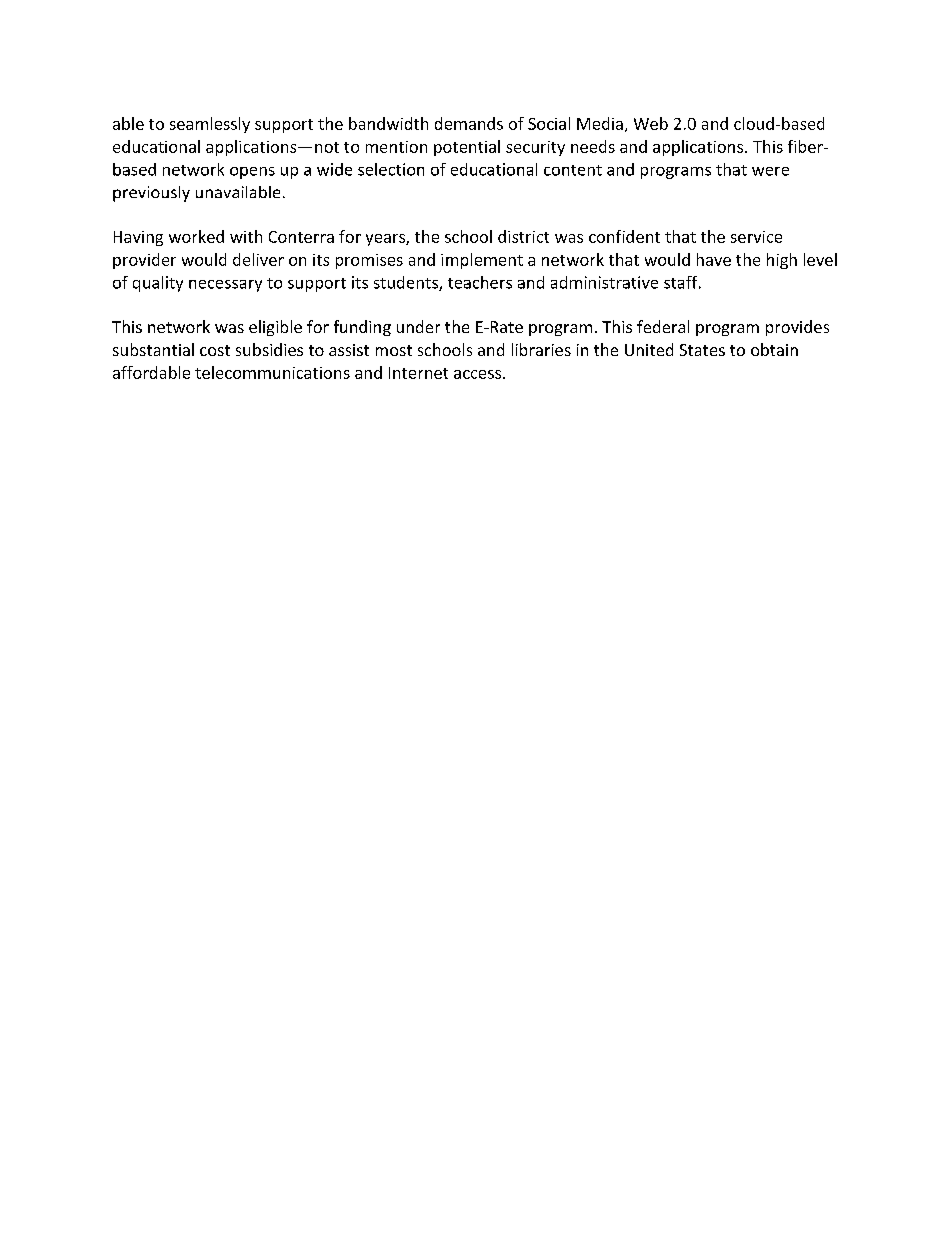  I want to click on provides, so click(797, 328).
